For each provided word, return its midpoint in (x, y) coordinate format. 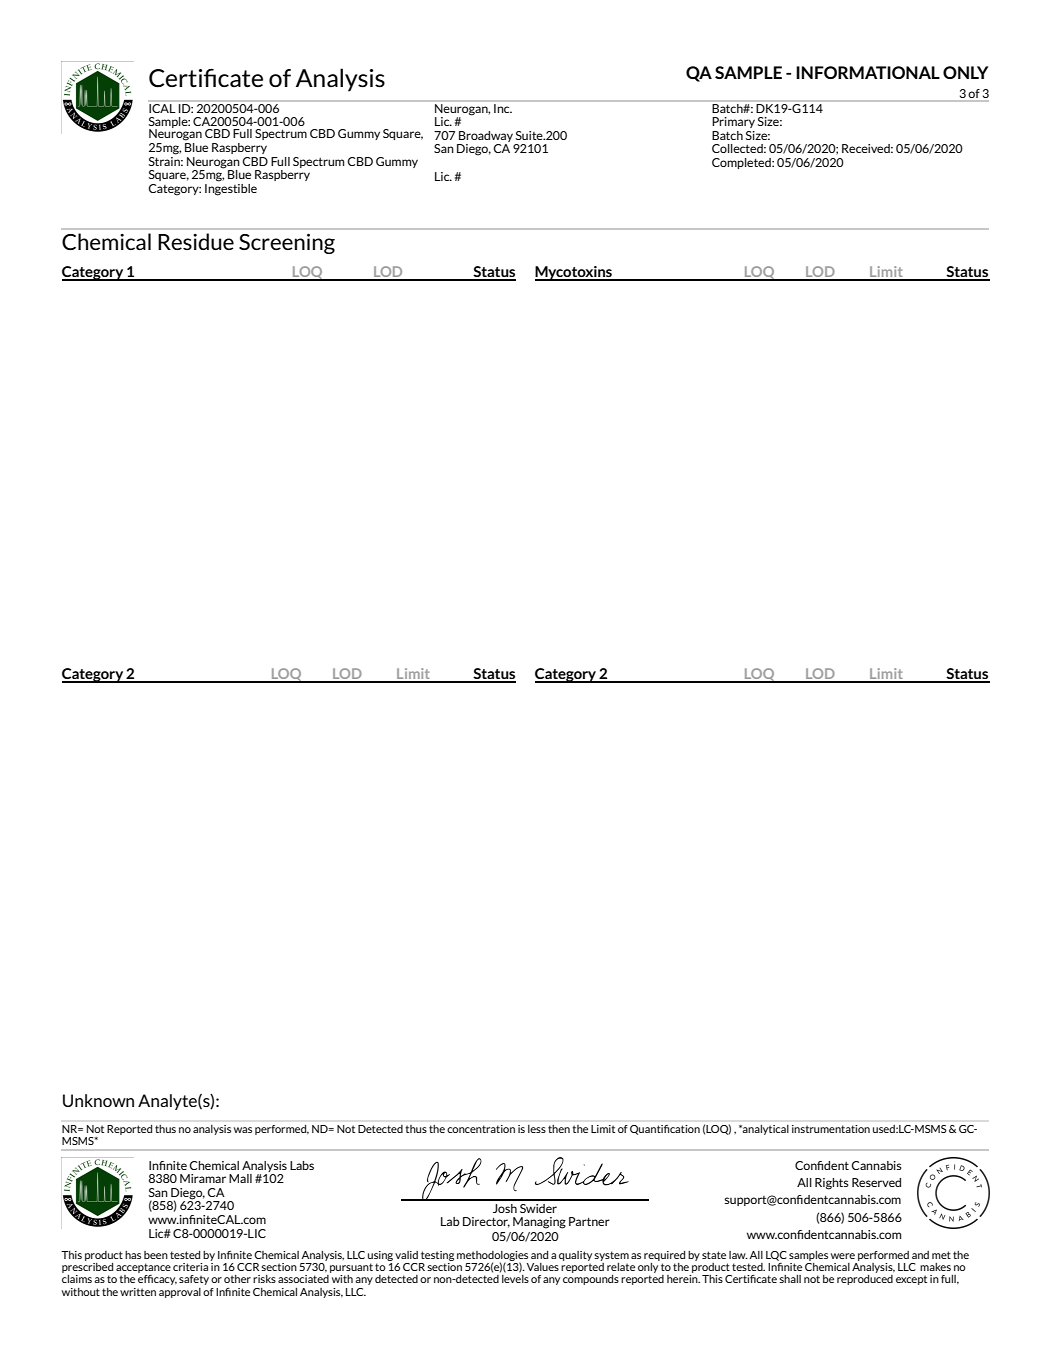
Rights (832, 1184)
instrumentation (831, 1129)
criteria (190, 1267)
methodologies (492, 1257)
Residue (196, 241)
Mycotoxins (574, 273)
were (843, 1256)
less (537, 1129)
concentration (481, 1129)
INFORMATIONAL (868, 72)
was (243, 1130)
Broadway (486, 136)
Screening (287, 244)
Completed (742, 163)
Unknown (98, 1100)
